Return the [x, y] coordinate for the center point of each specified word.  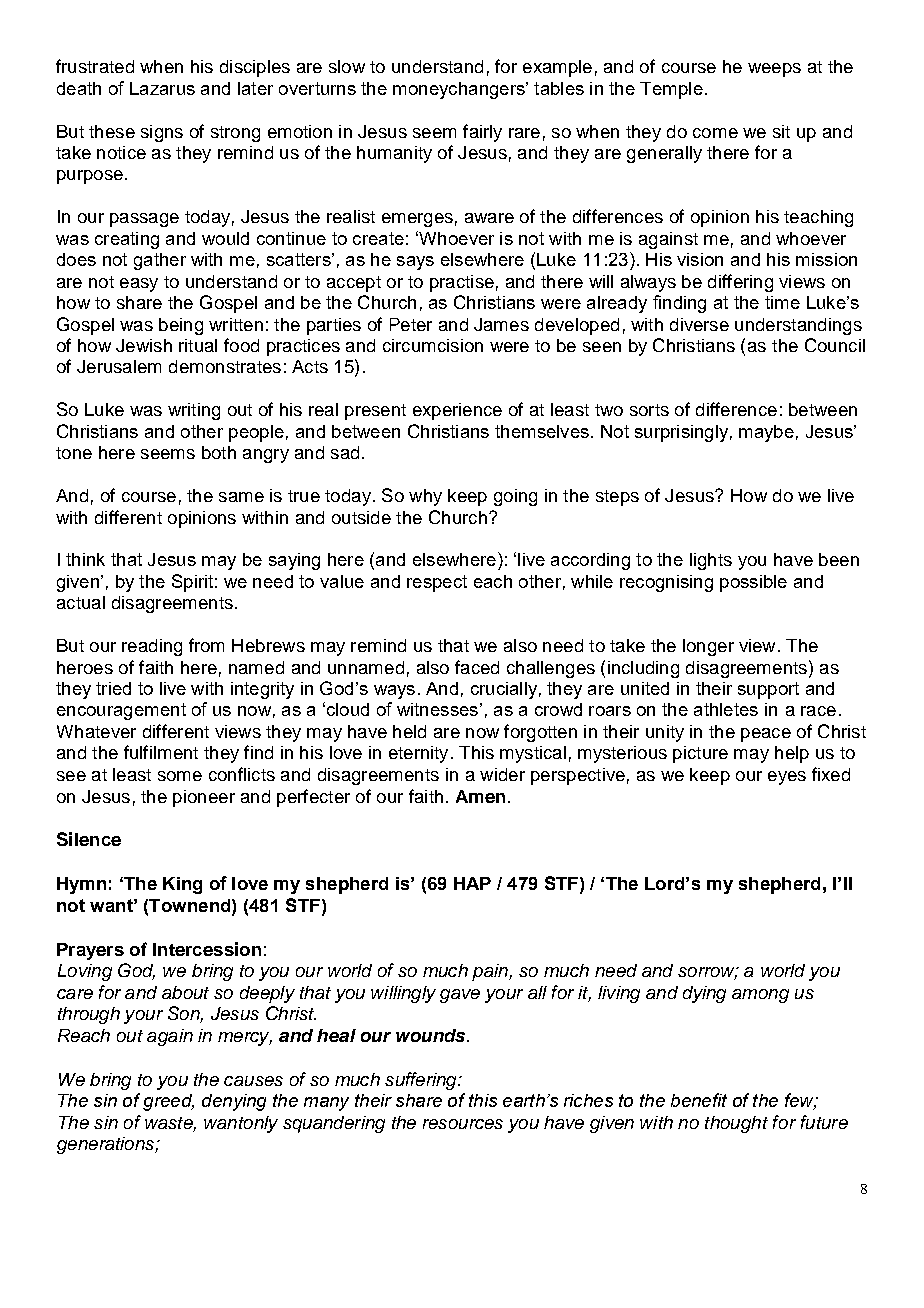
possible [753, 583]
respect [437, 583]
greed [168, 1102]
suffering [422, 1081]
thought [736, 1124]
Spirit [192, 583]
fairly [482, 133]
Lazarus [162, 88]
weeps [774, 70]
